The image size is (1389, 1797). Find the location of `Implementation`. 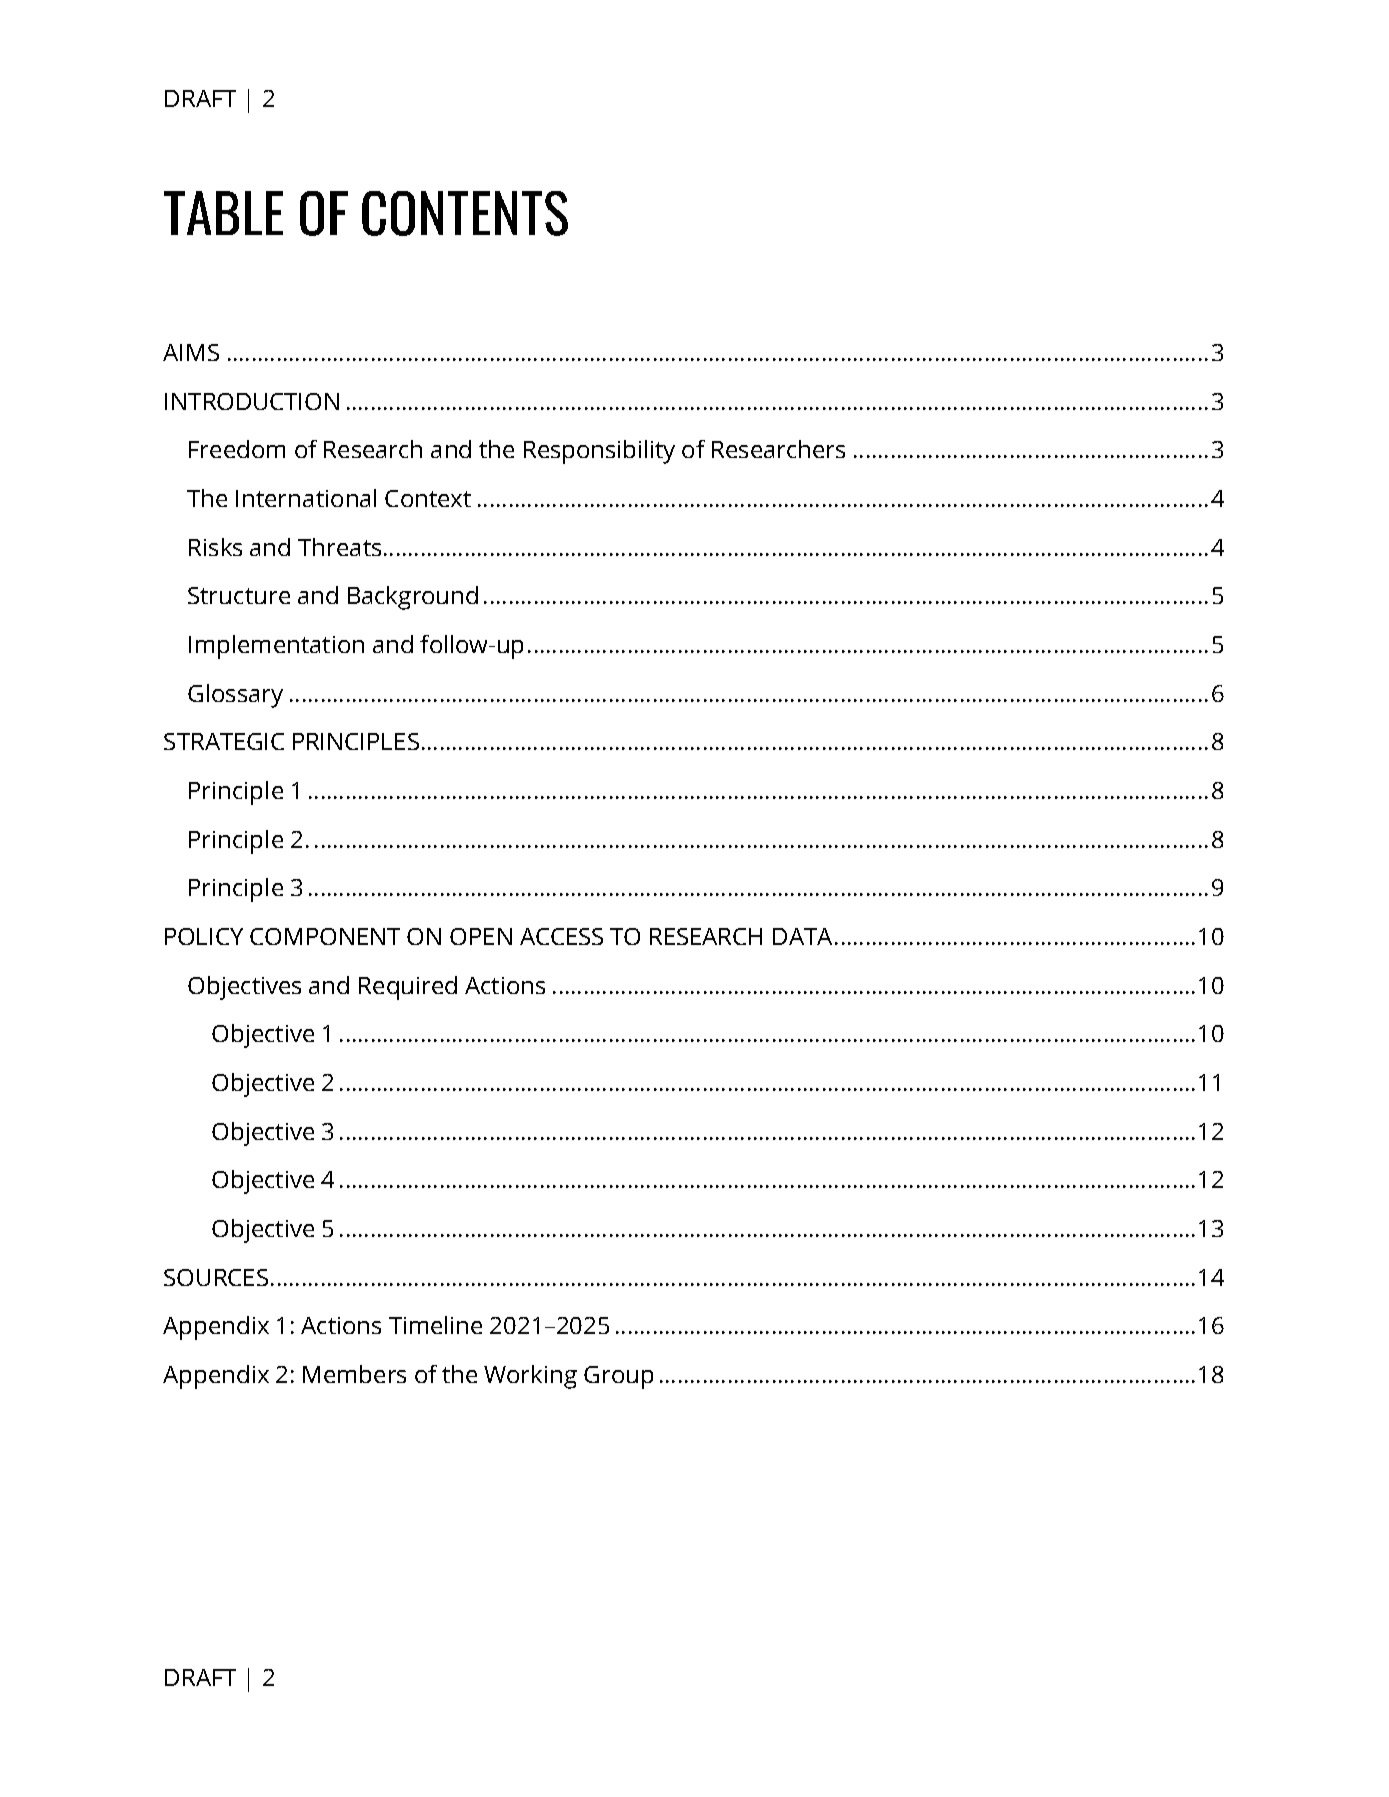

Implementation is located at coordinates (276, 647).
